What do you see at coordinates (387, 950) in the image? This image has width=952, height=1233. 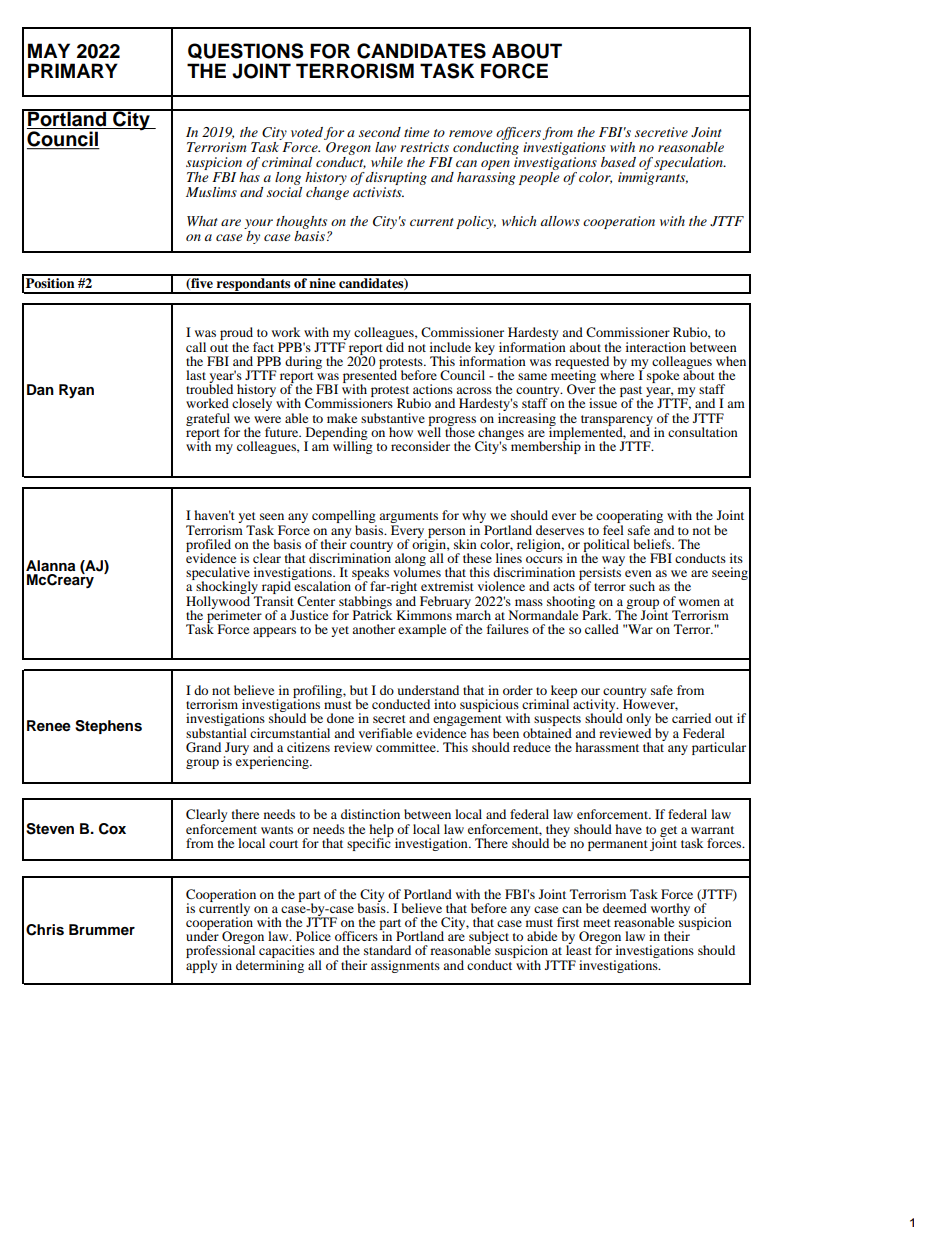 I see `standard` at bounding box center [387, 950].
